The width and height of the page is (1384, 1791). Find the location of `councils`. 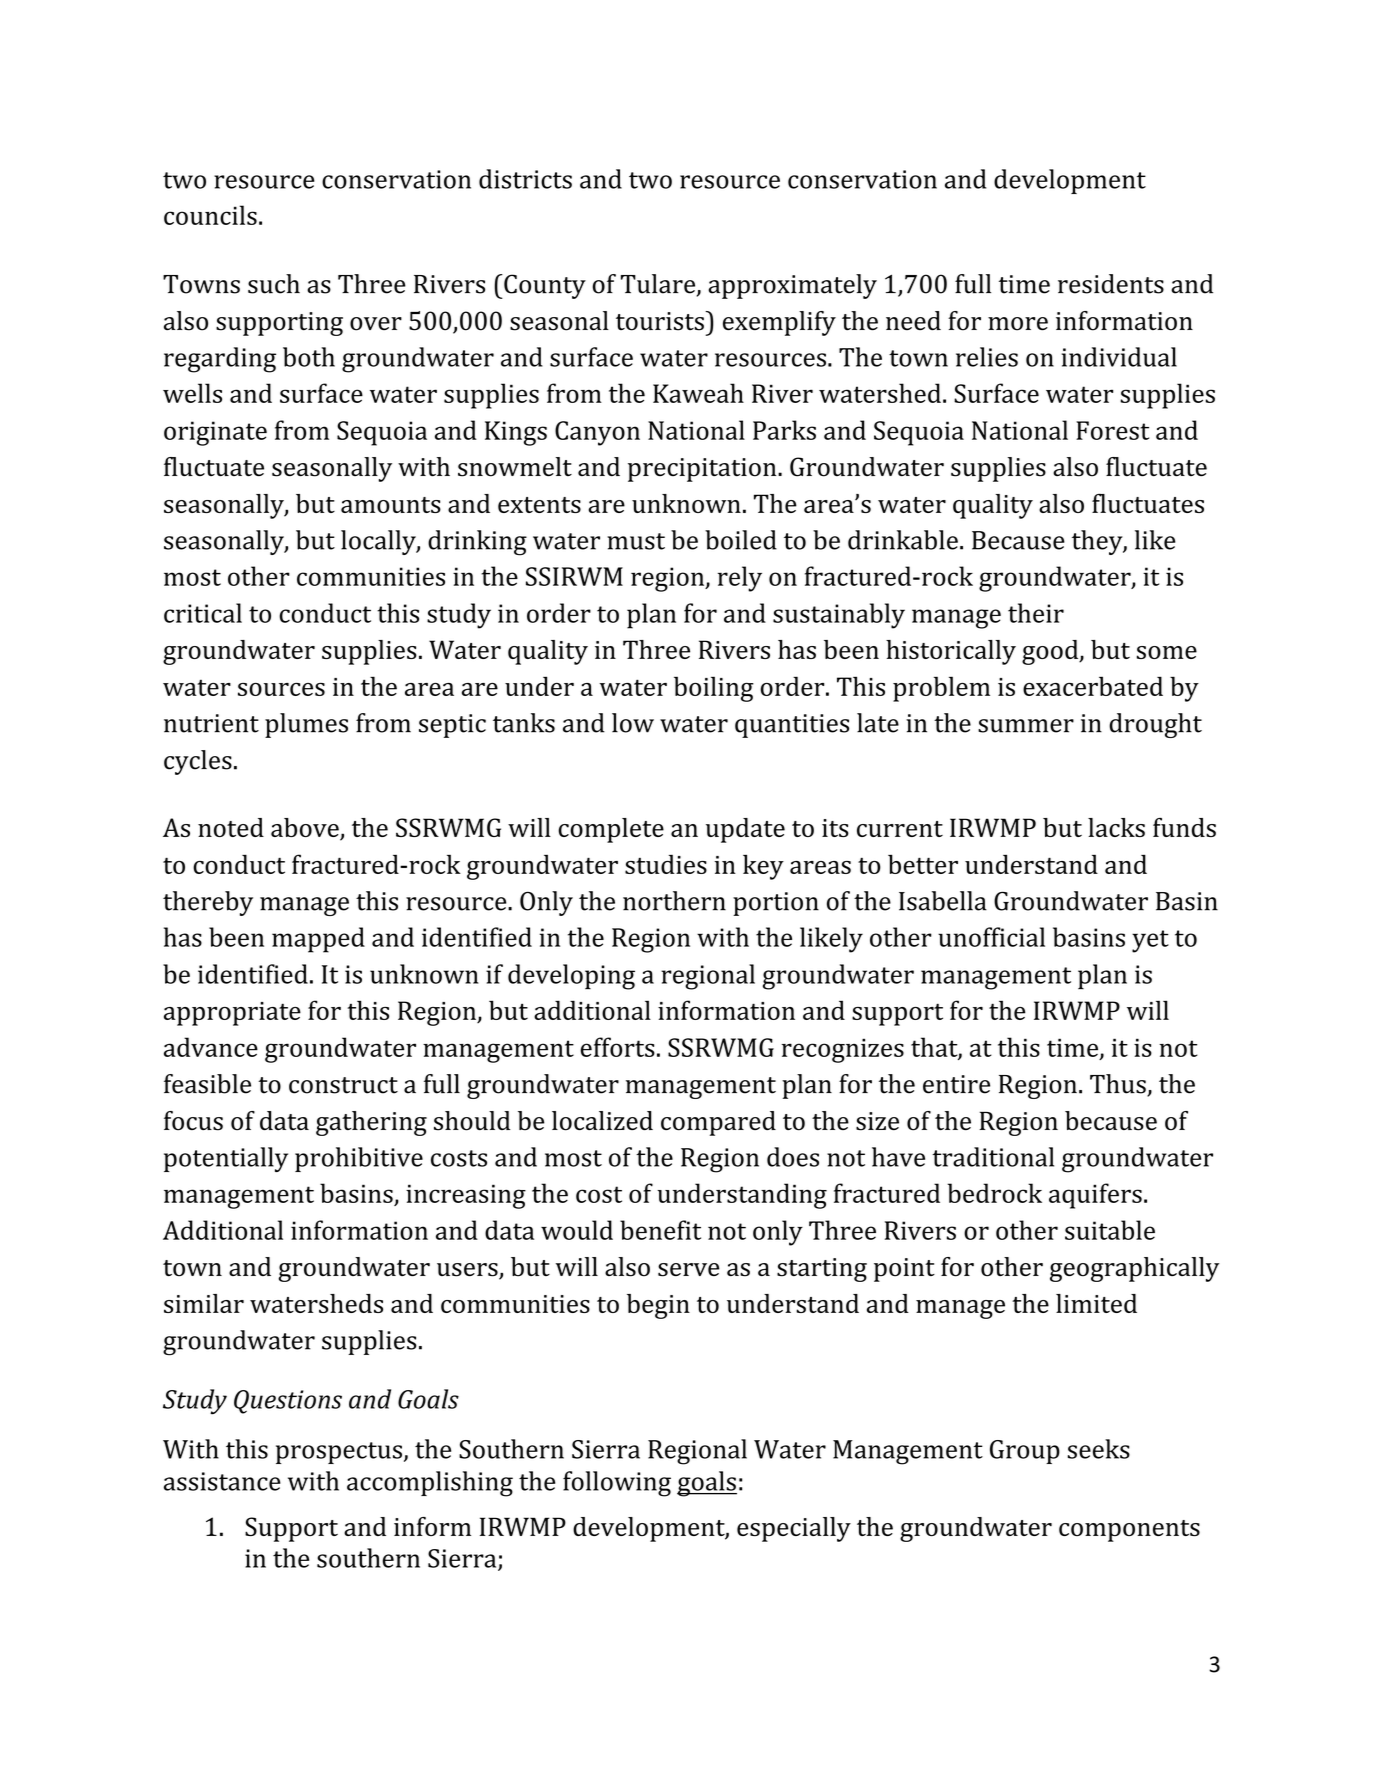

councils is located at coordinates (210, 215).
